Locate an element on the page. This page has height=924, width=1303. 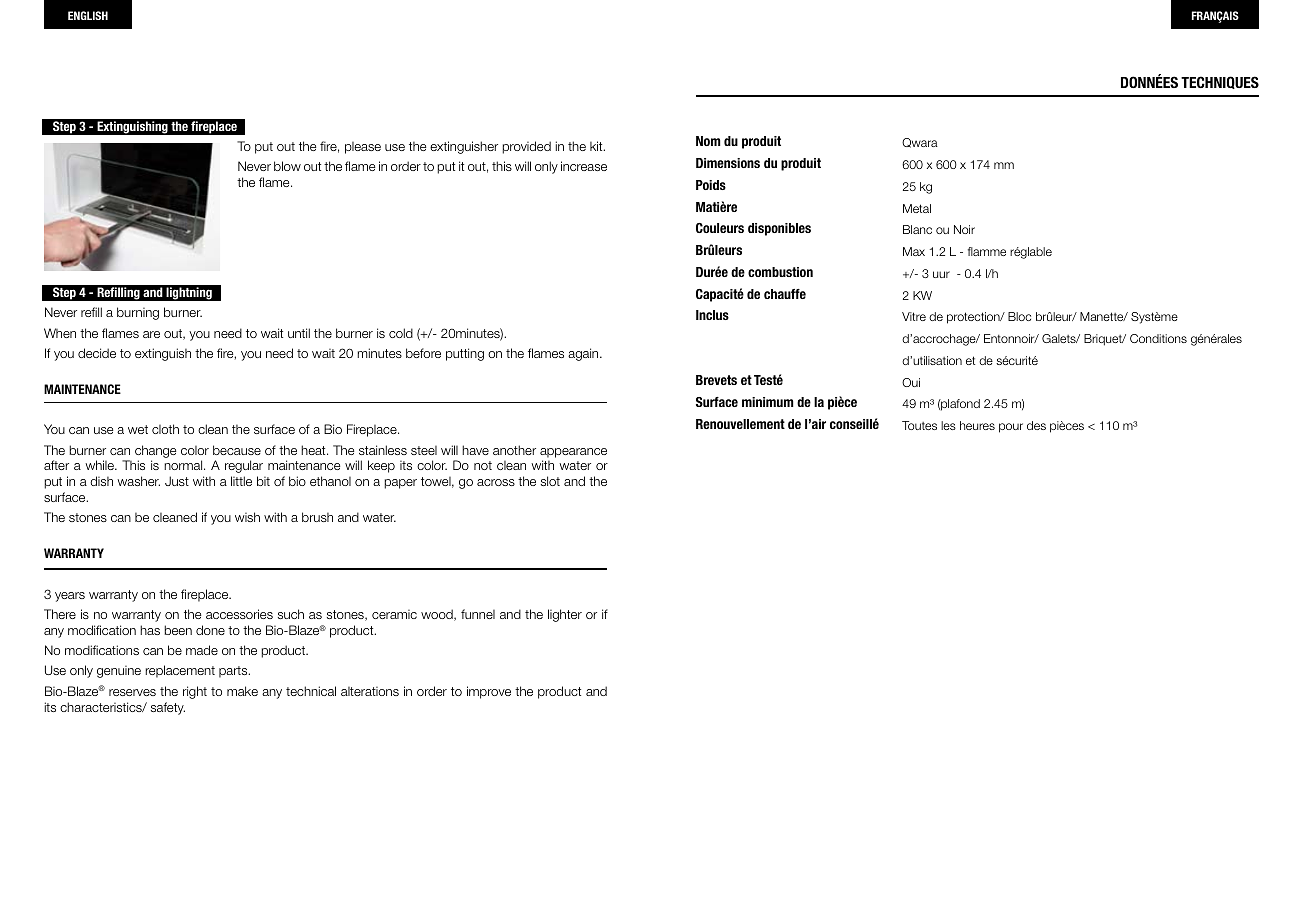
Max is located at coordinates (914, 251).
